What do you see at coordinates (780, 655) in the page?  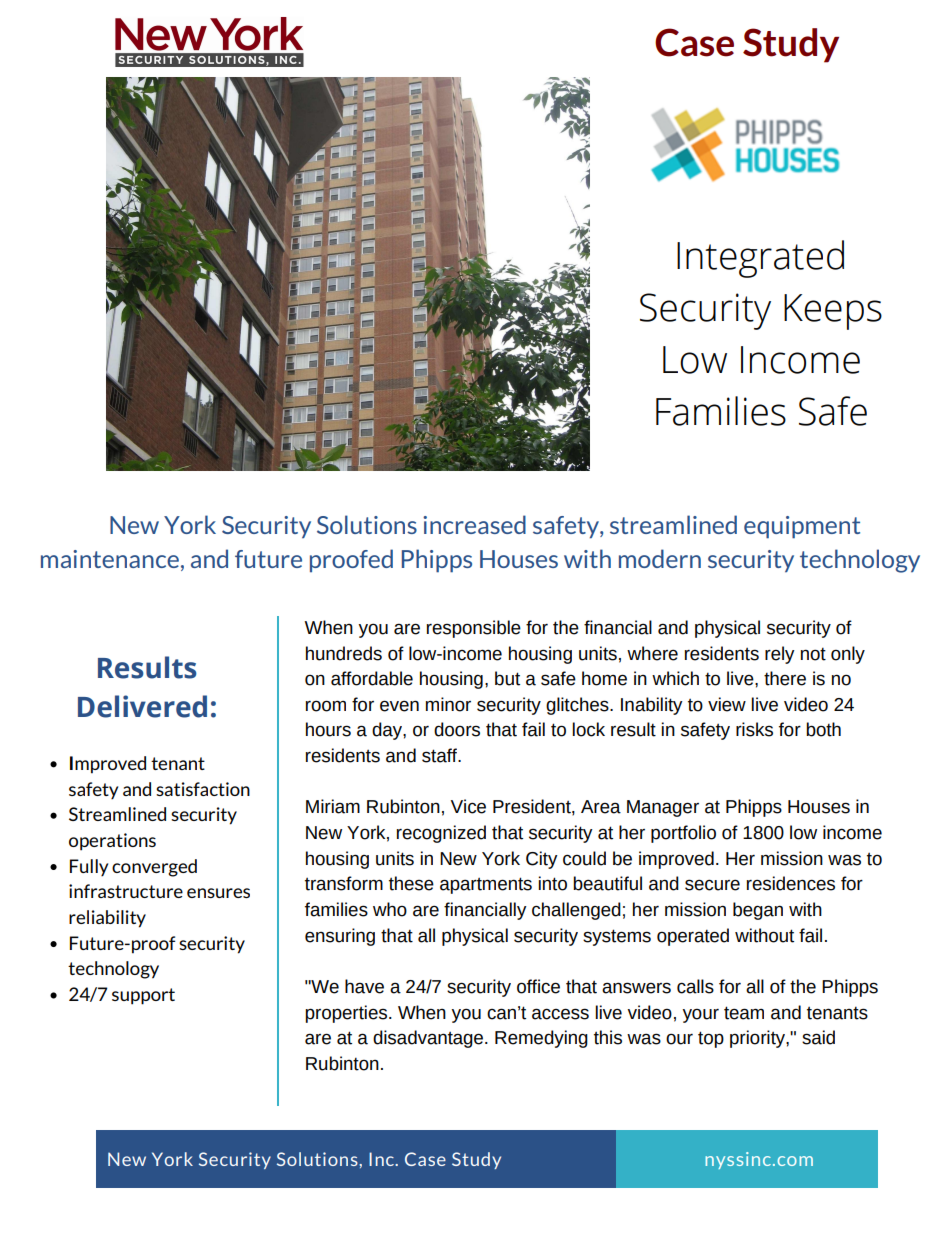 I see `rely` at bounding box center [780, 655].
